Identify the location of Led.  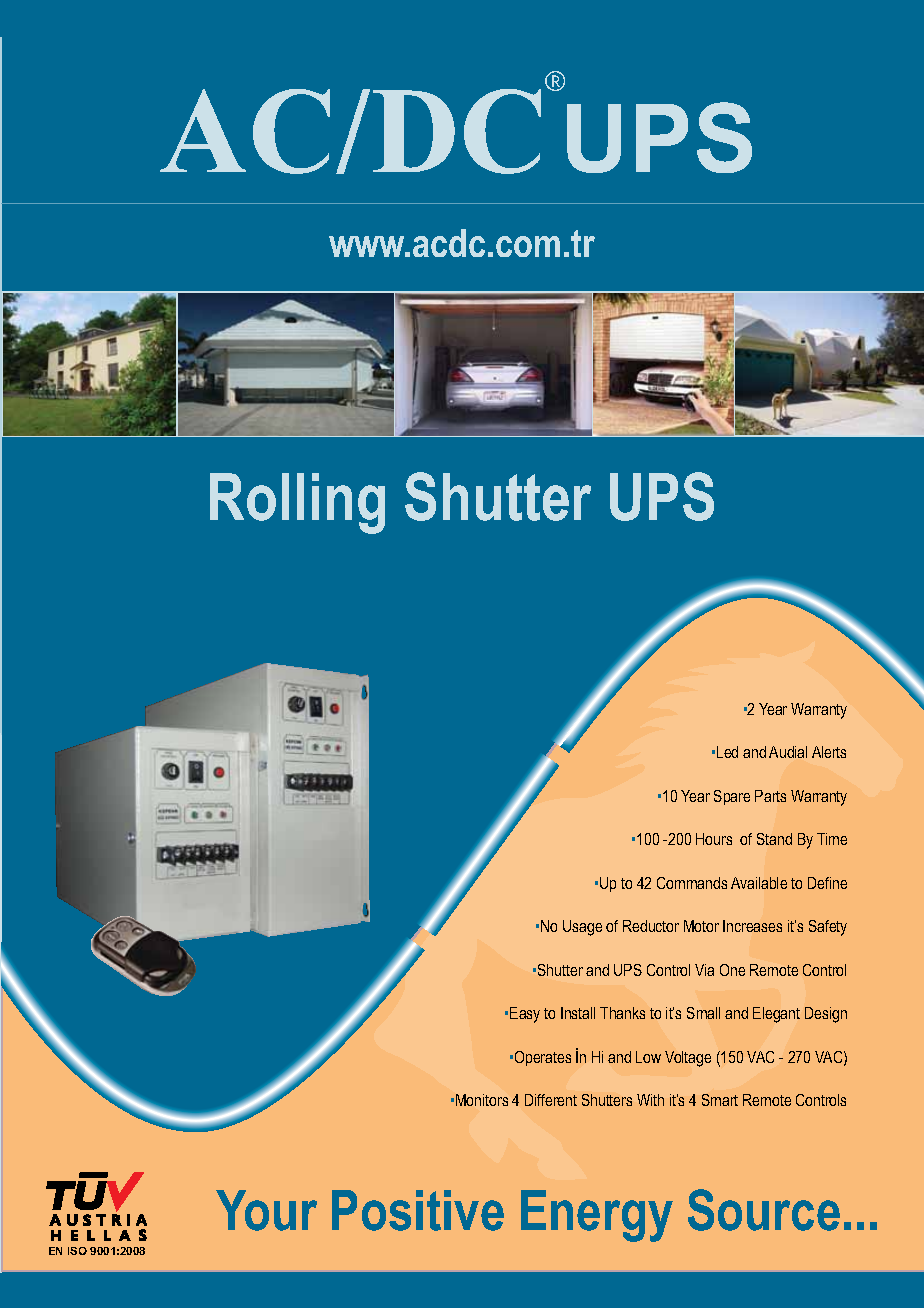
(727, 752).
